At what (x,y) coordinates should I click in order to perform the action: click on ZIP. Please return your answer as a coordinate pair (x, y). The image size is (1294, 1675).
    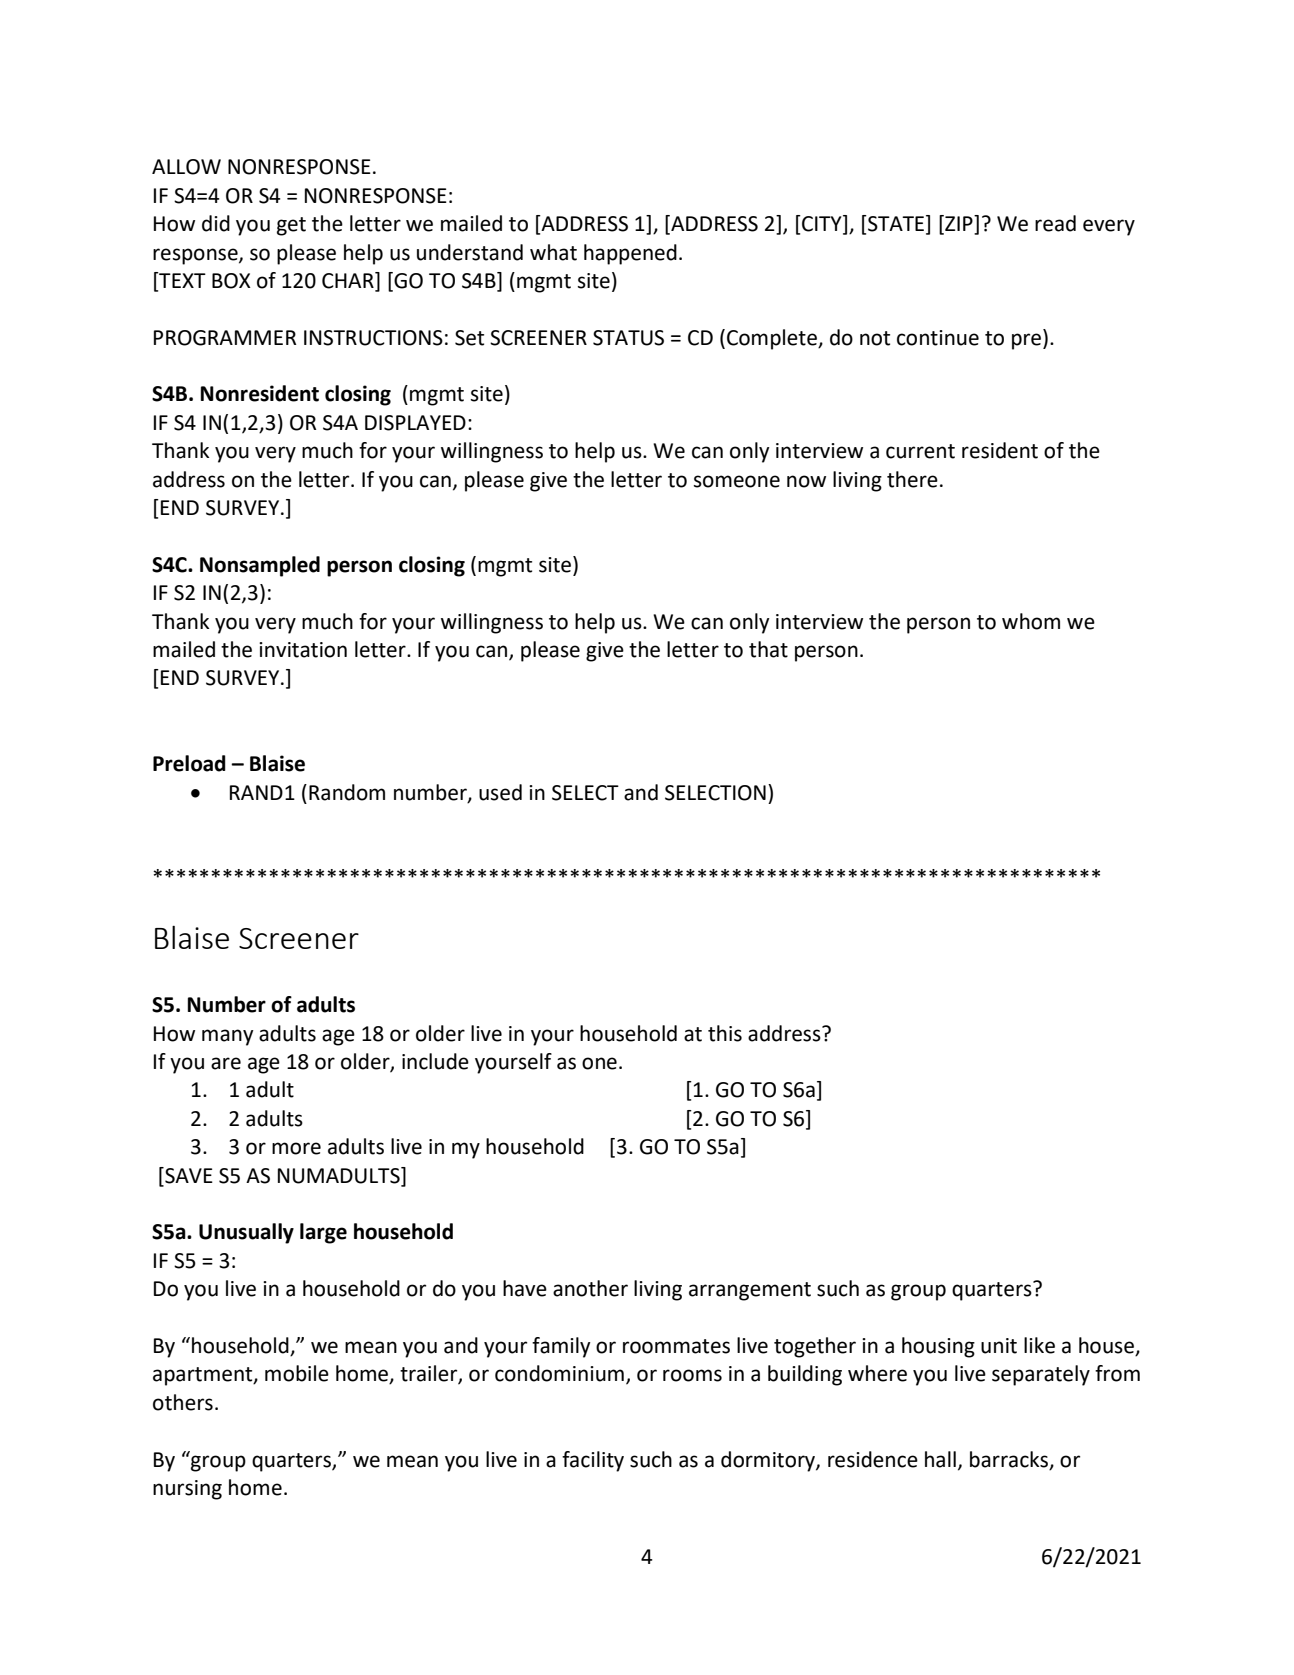
    Looking at the image, I should click on (959, 224).
